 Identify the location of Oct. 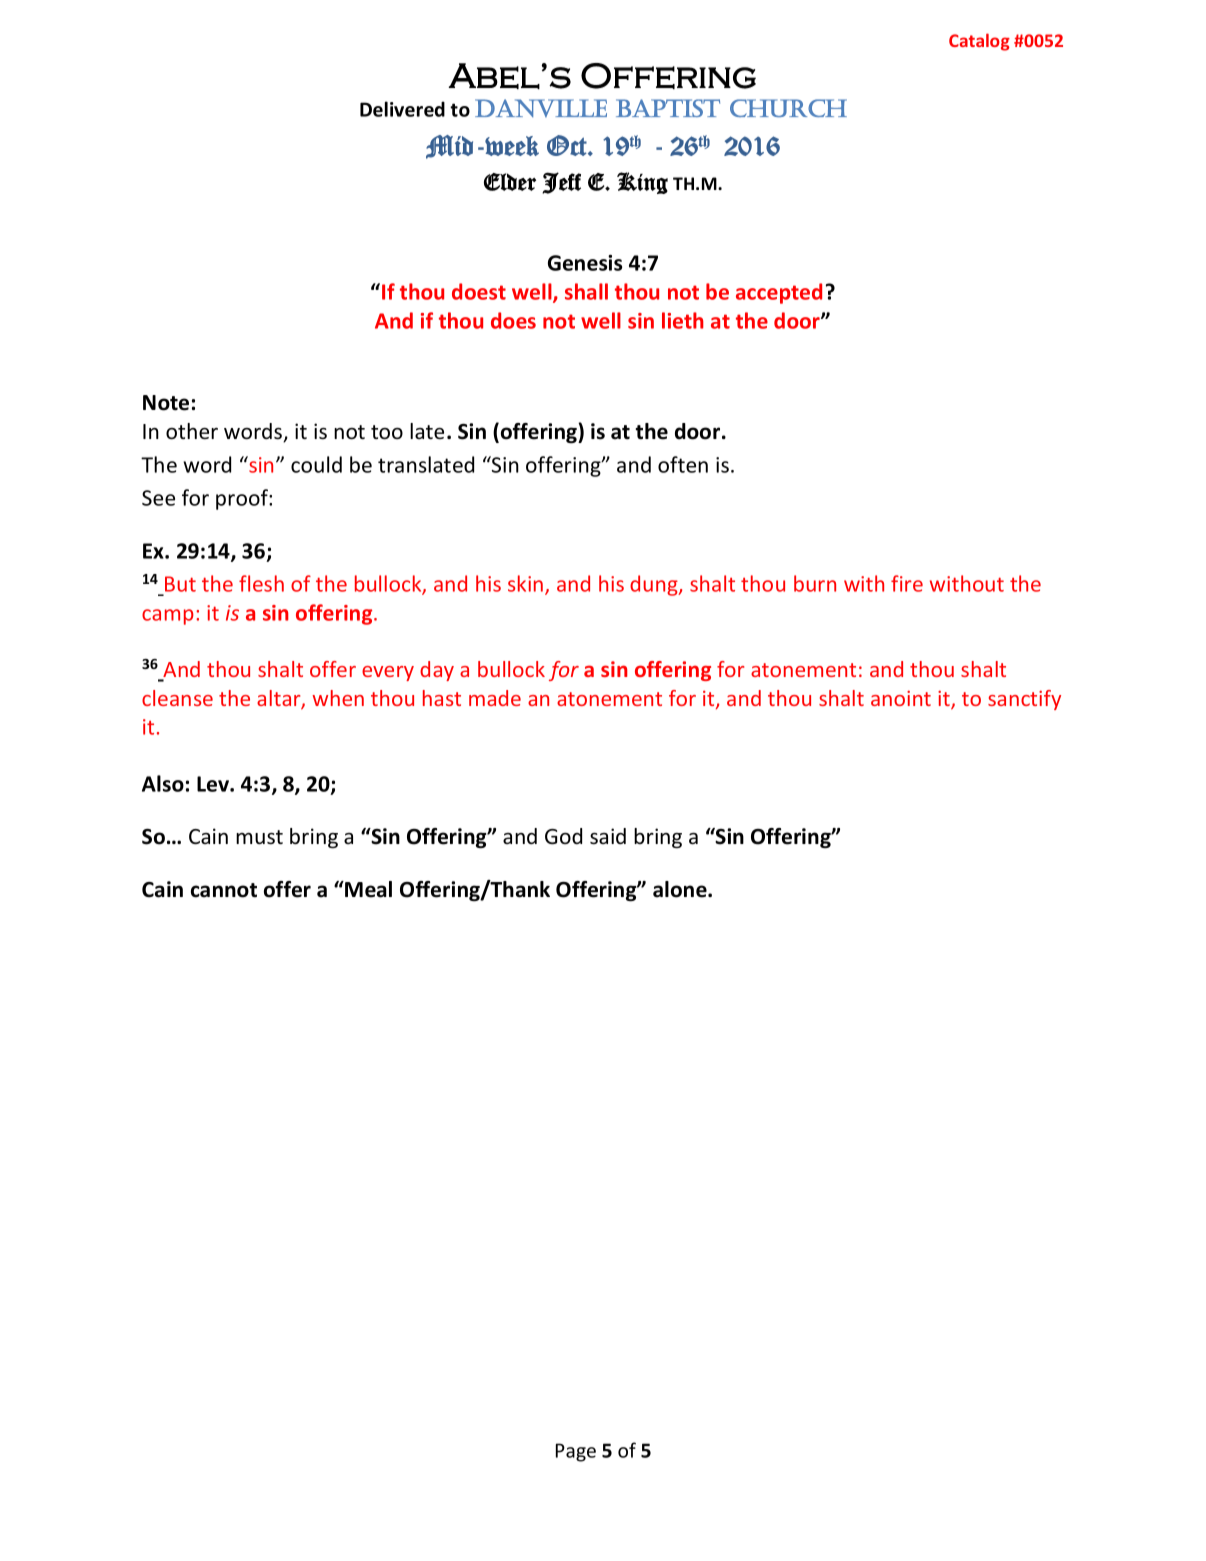
(568, 145).
